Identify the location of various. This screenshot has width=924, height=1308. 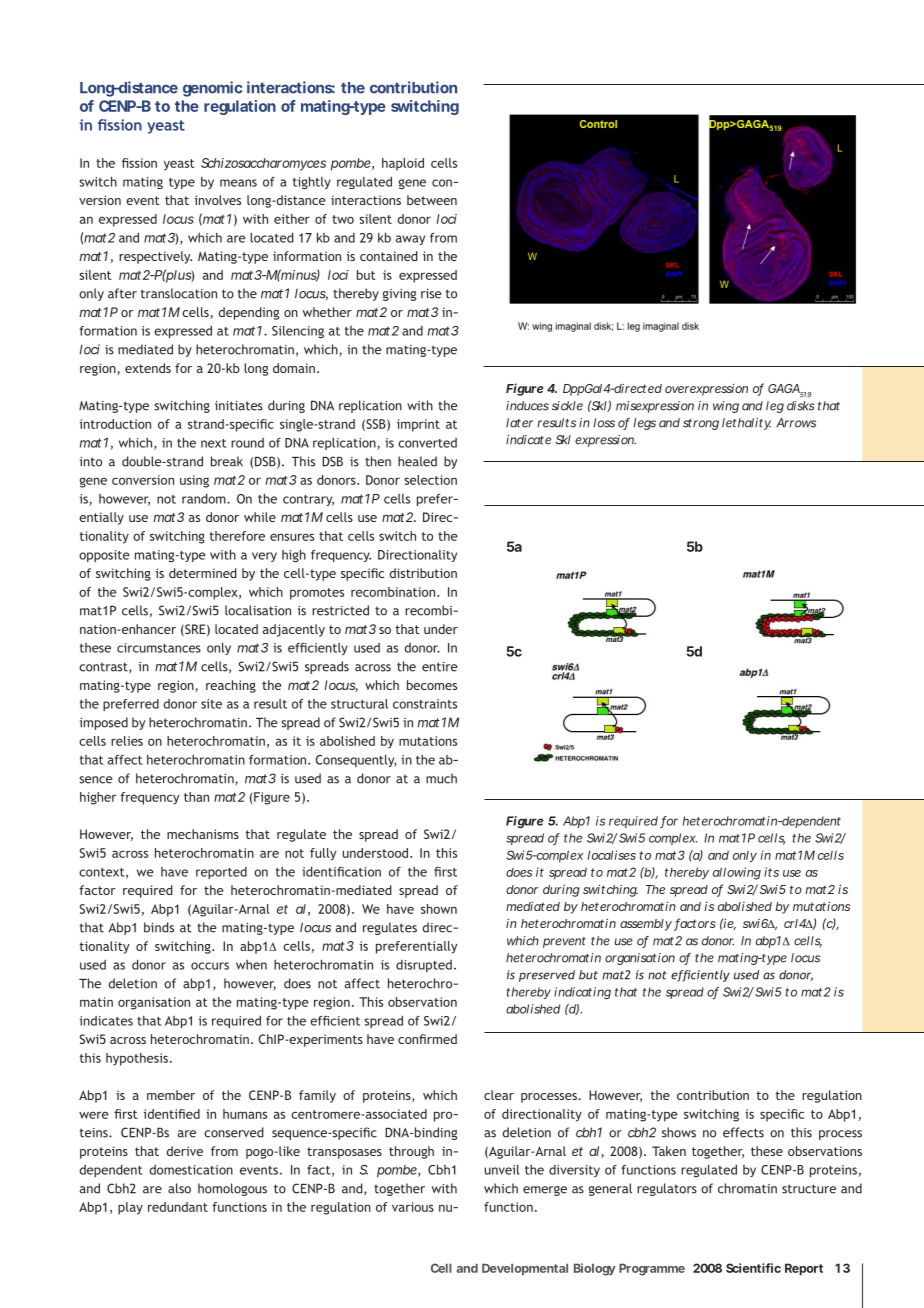
(413, 1207).
